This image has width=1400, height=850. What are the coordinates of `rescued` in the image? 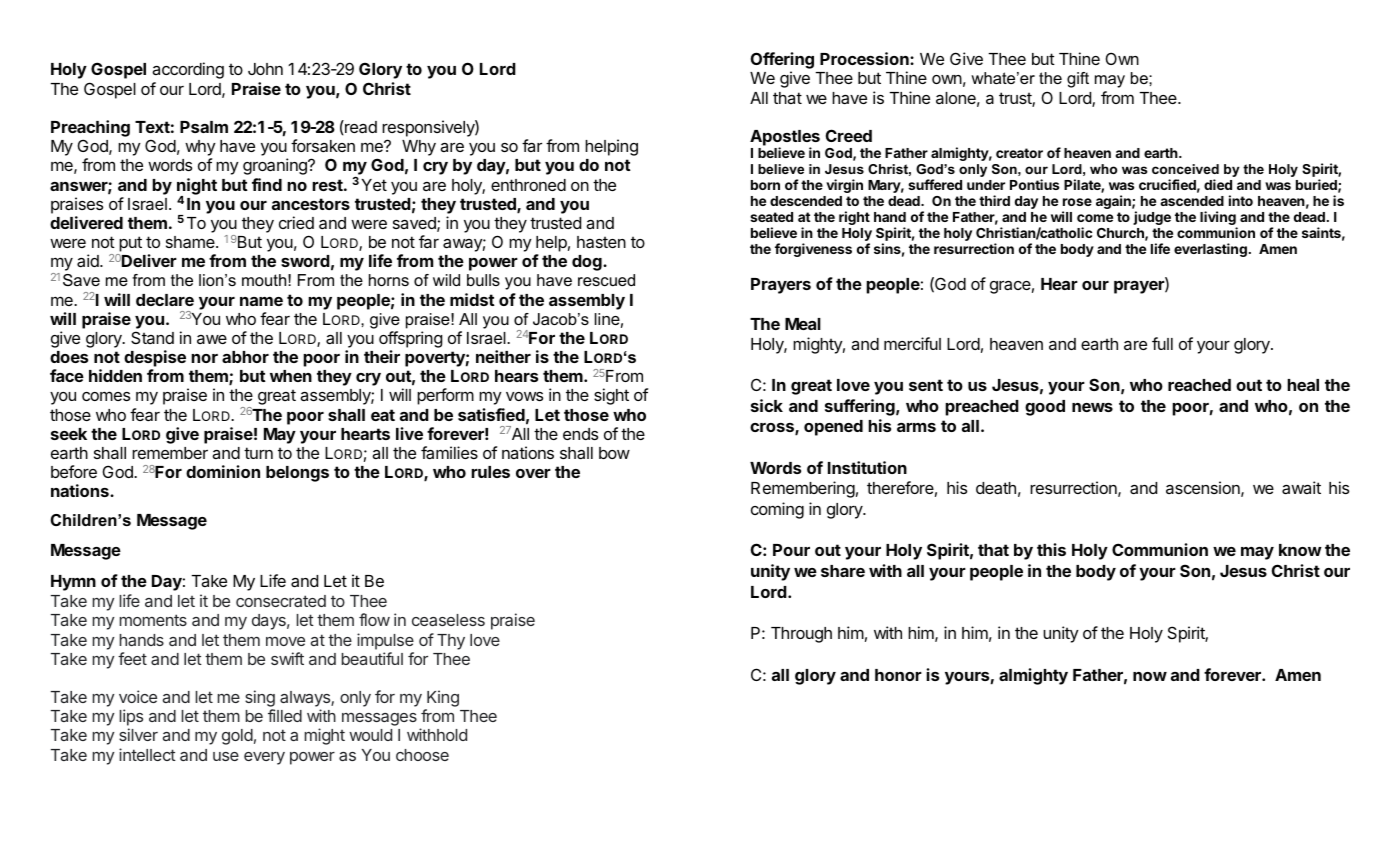 It's located at (606, 280).
